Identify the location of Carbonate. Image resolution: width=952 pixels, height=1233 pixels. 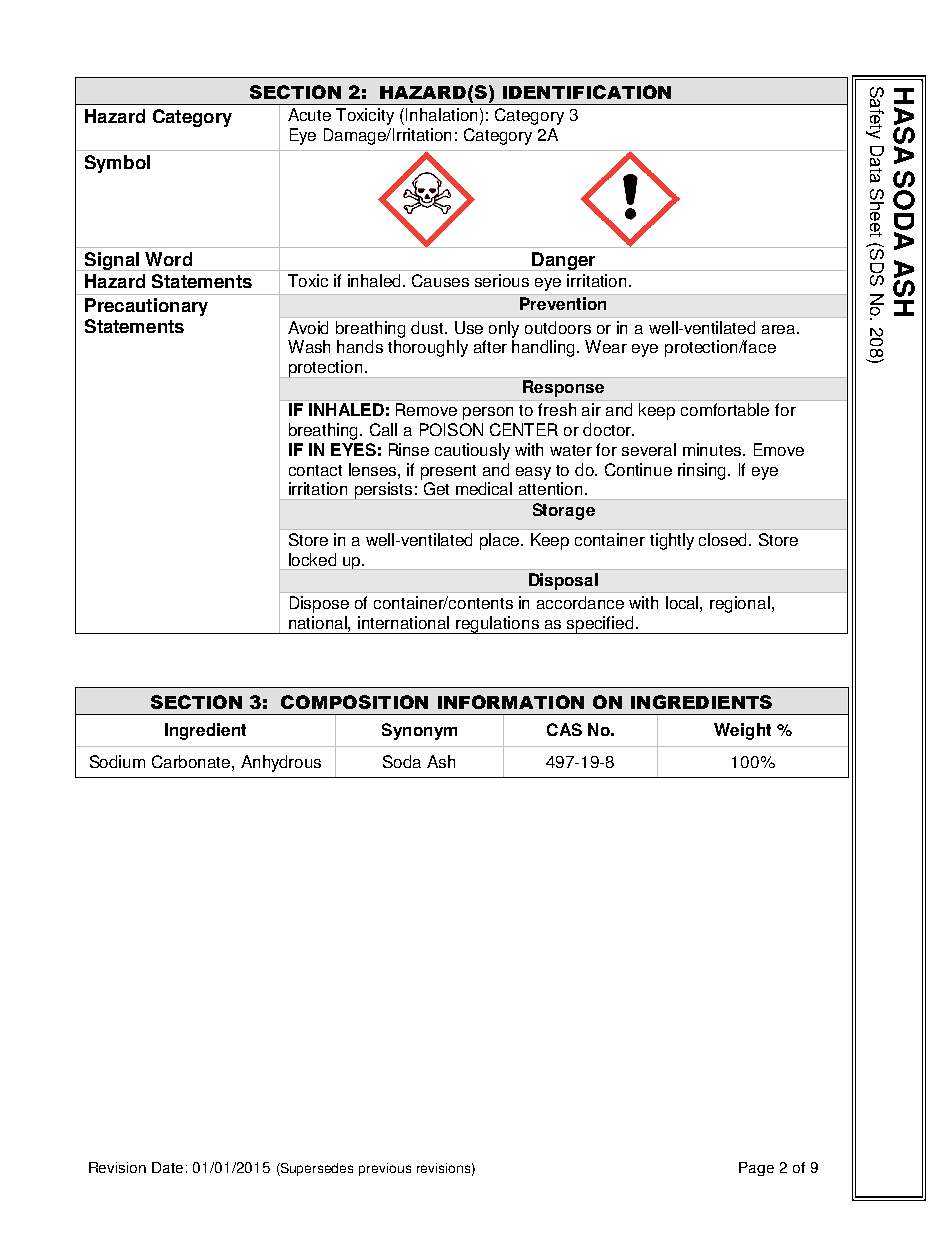
(192, 761).
